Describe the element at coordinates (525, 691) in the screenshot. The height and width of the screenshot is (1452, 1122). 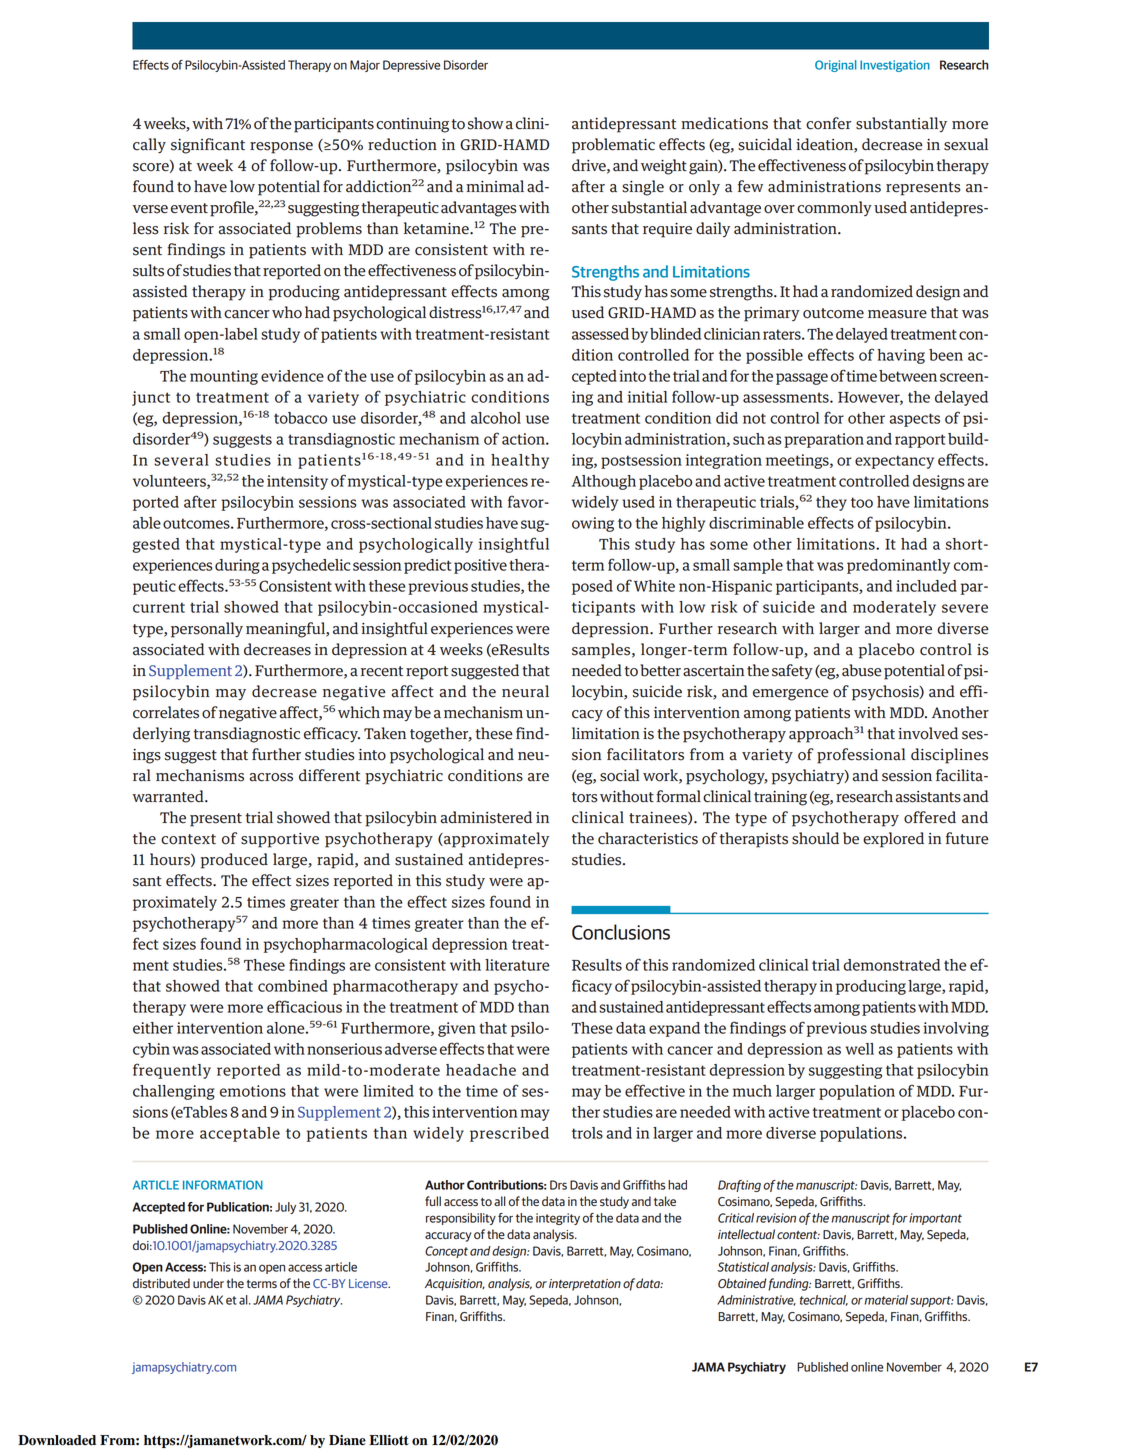
I see `neural` at that location.
